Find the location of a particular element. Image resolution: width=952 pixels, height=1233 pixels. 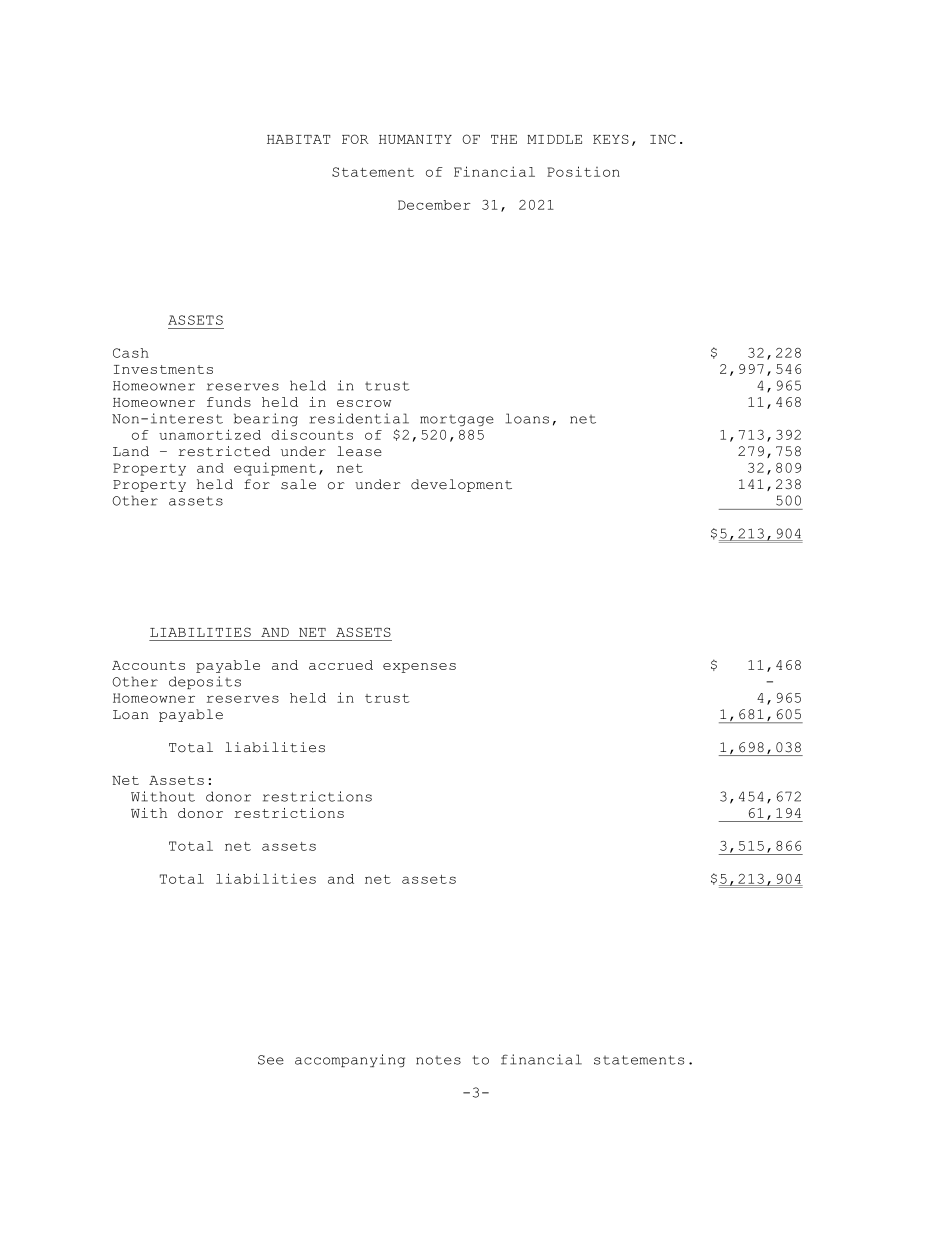

accrued is located at coordinates (341, 665).
